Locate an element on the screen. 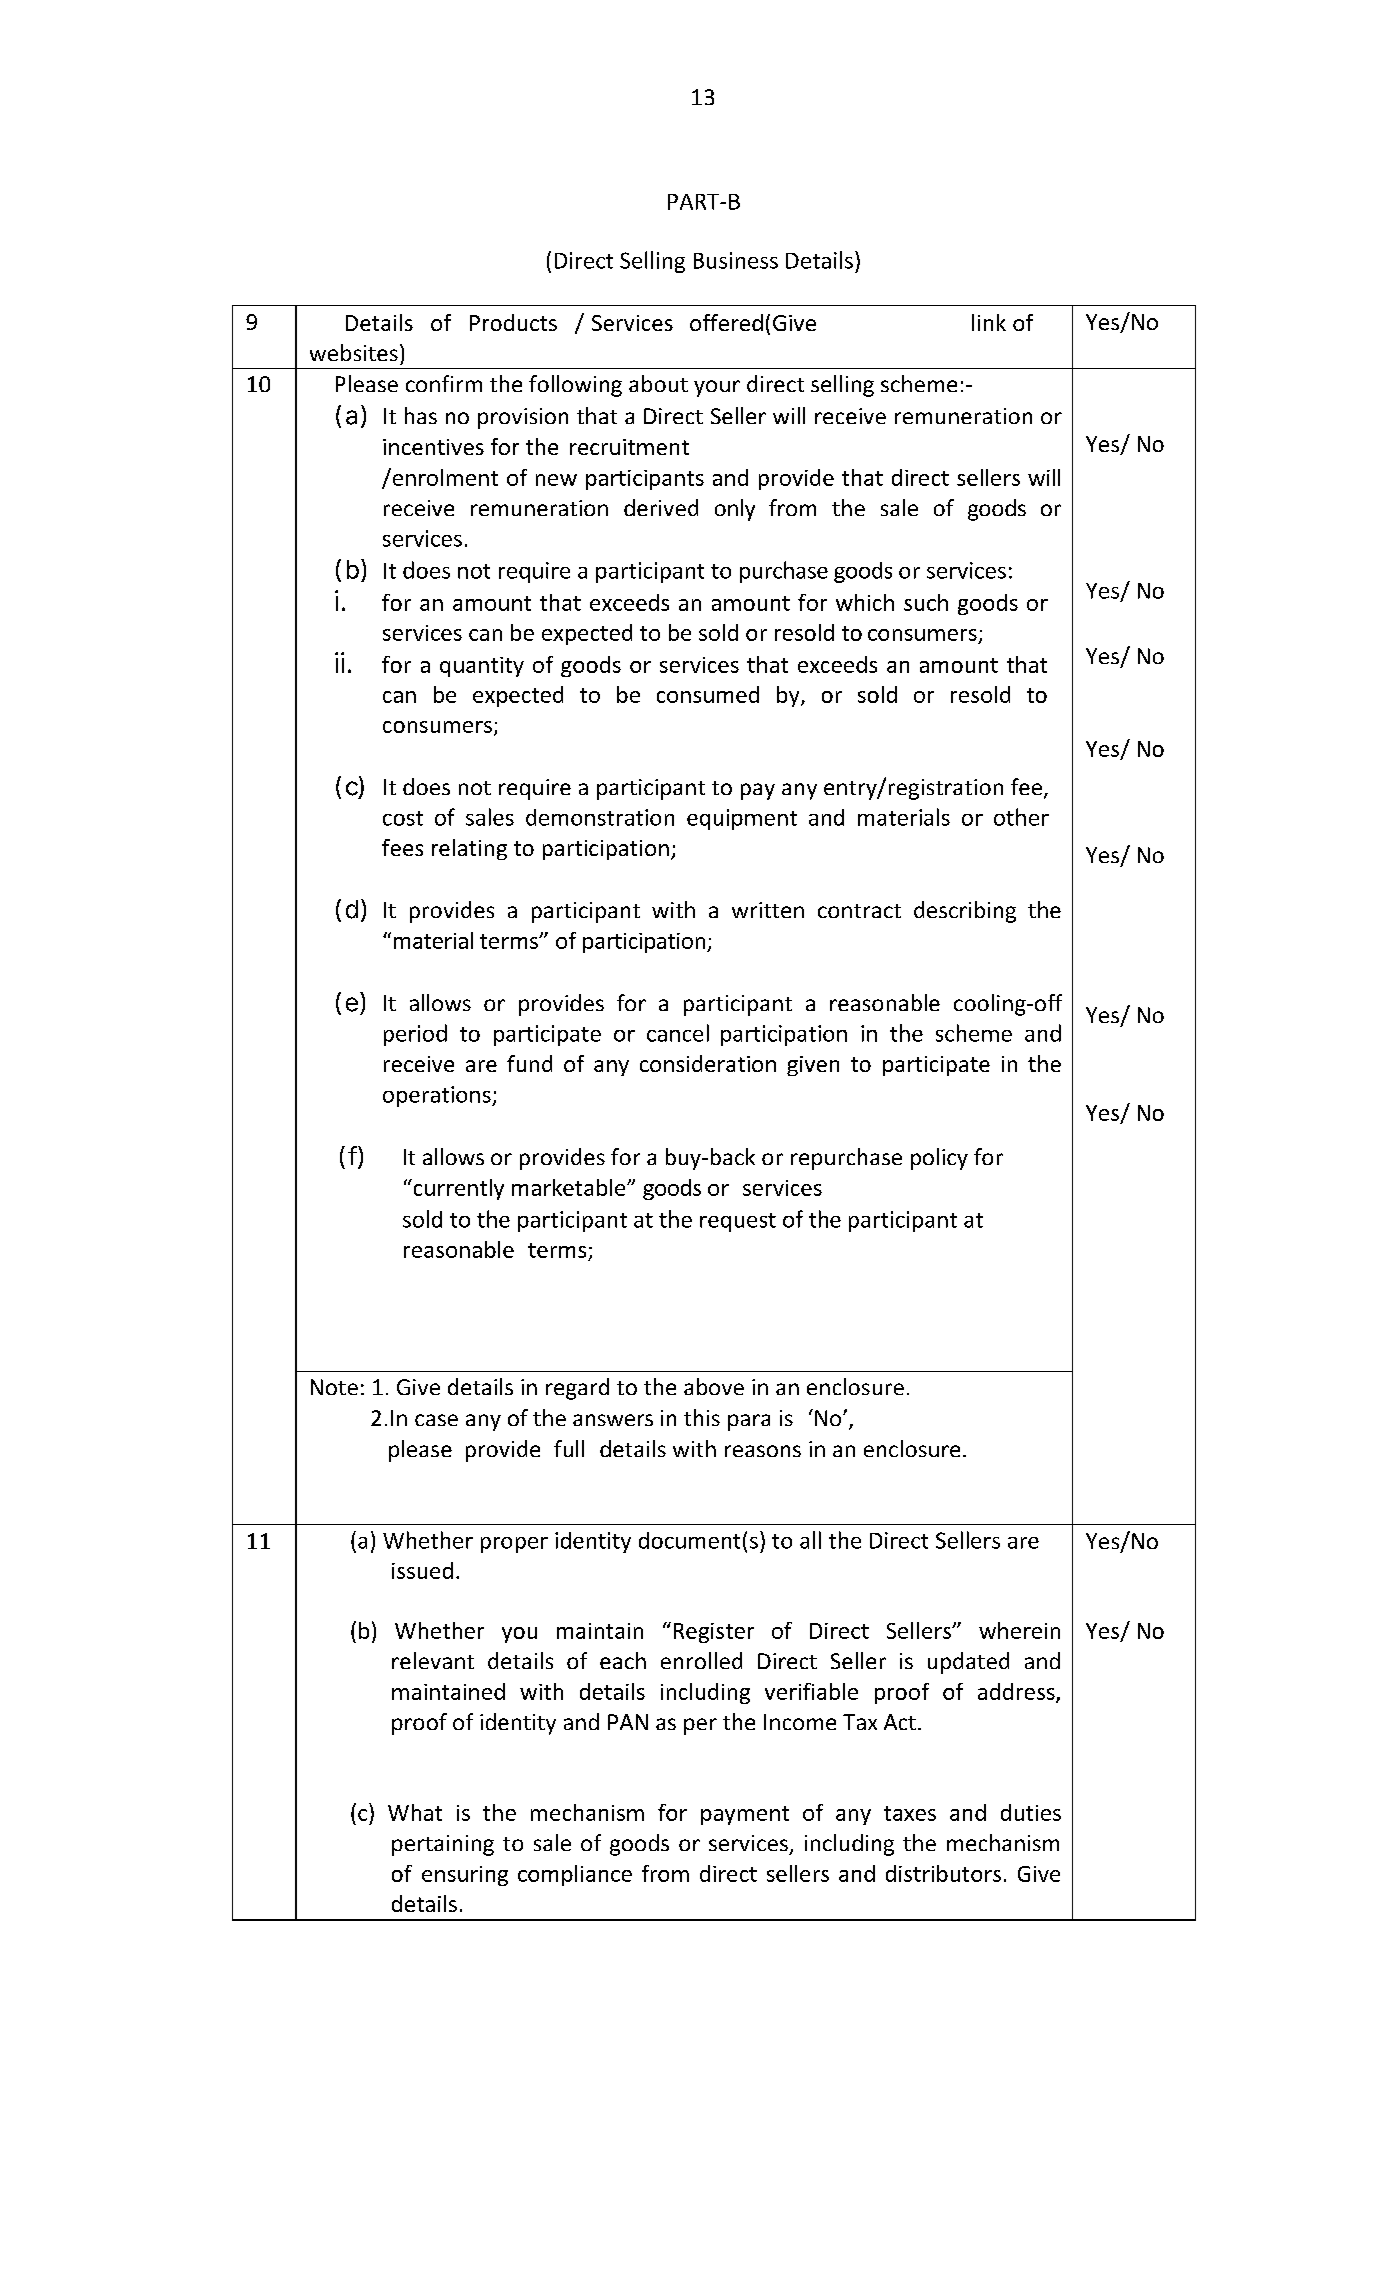 The width and height of the screenshot is (1390, 2289). link is located at coordinates (989, 322).
